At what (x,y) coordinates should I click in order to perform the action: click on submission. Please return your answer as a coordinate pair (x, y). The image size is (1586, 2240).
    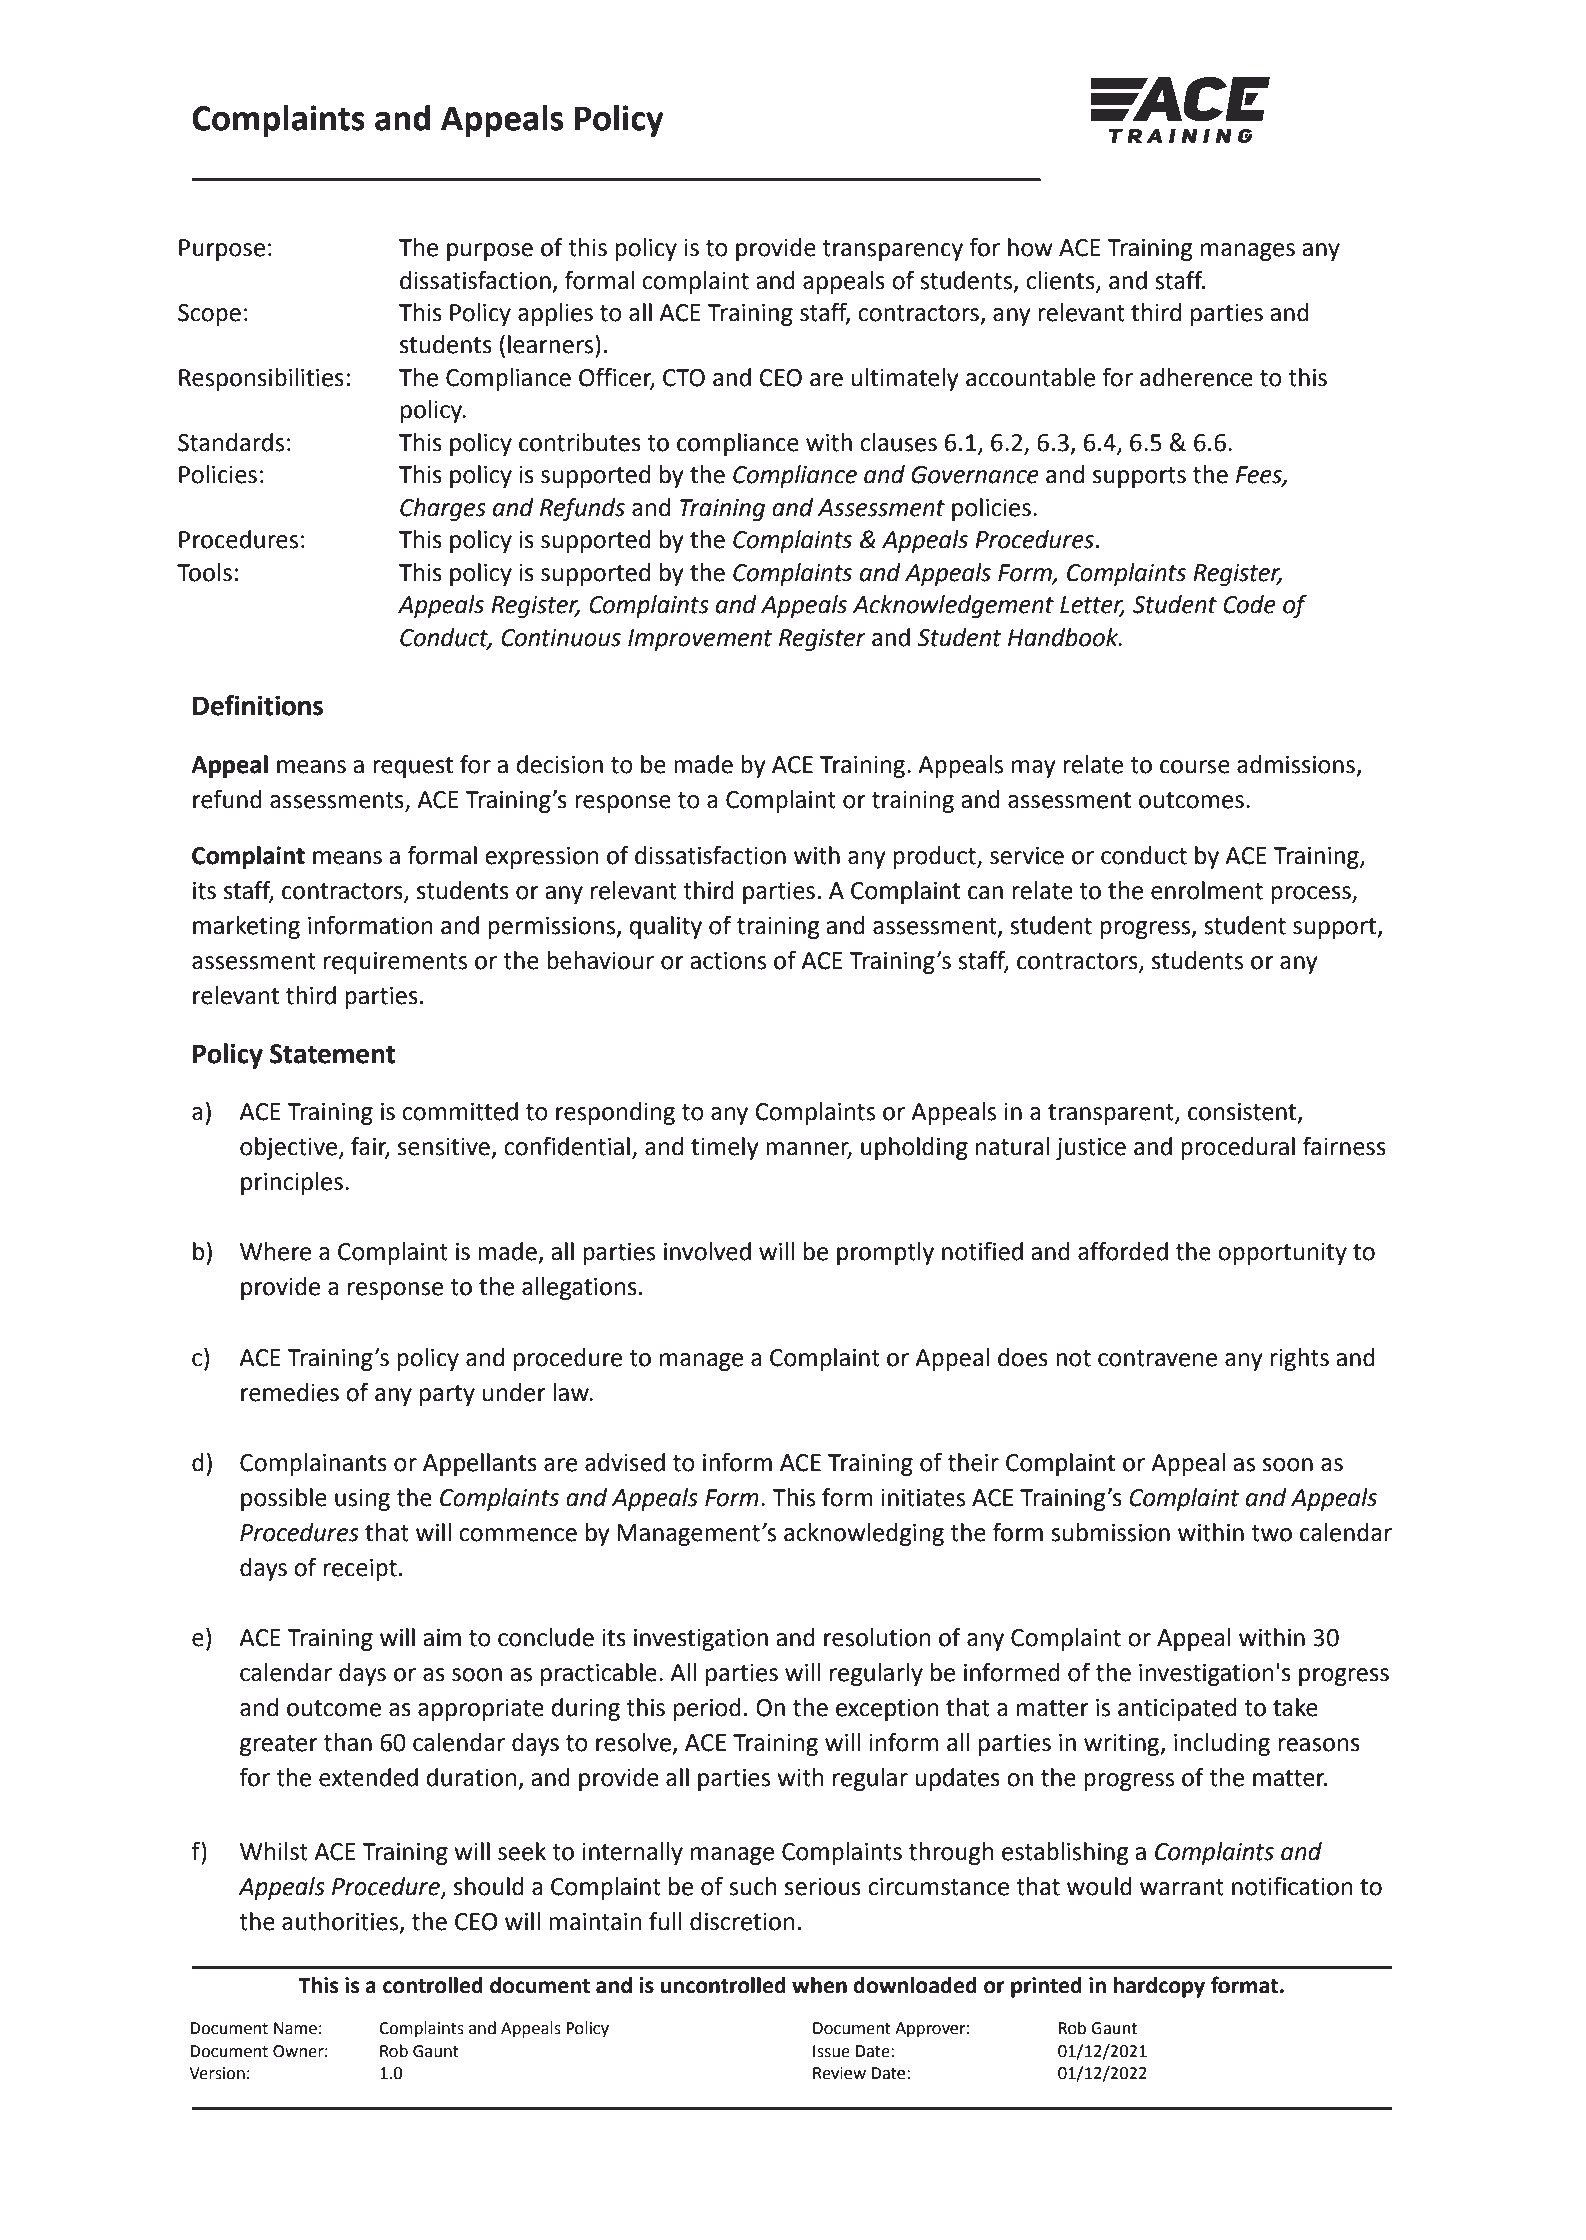
    Looking at the image, I should click on (1110, 1532).
